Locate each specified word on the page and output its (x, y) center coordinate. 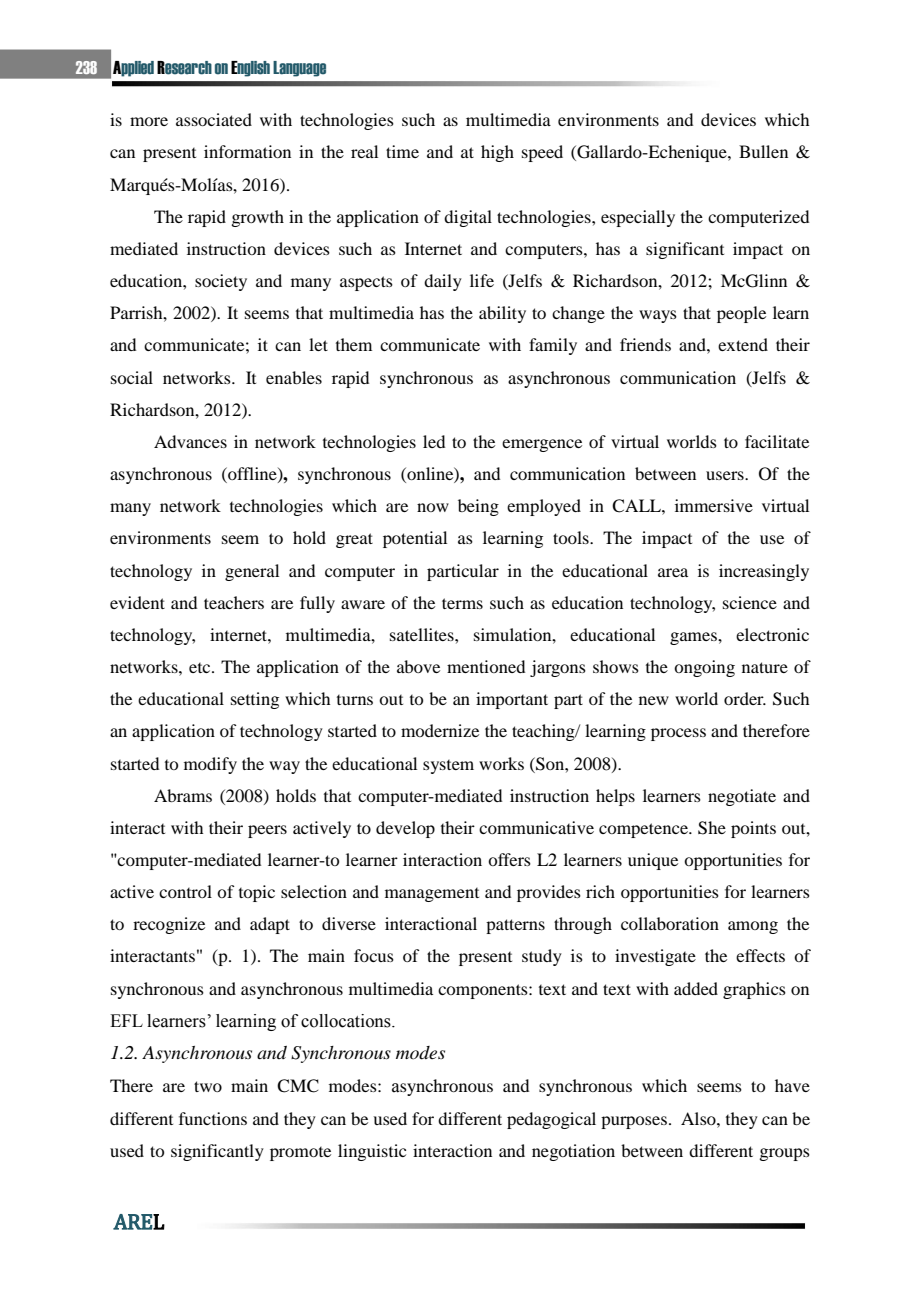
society (221, 282)
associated (214, 119)
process (678, 734)
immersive (714, 505)
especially (638, 218)
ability (502, 314)
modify (210, 765)
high (497, 153)
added (696, 988)
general (252, 572)
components (484, 991)
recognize (169, 925)
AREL (139, 1222)
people (741, 314)
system (448, 767)
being (478, 507)
